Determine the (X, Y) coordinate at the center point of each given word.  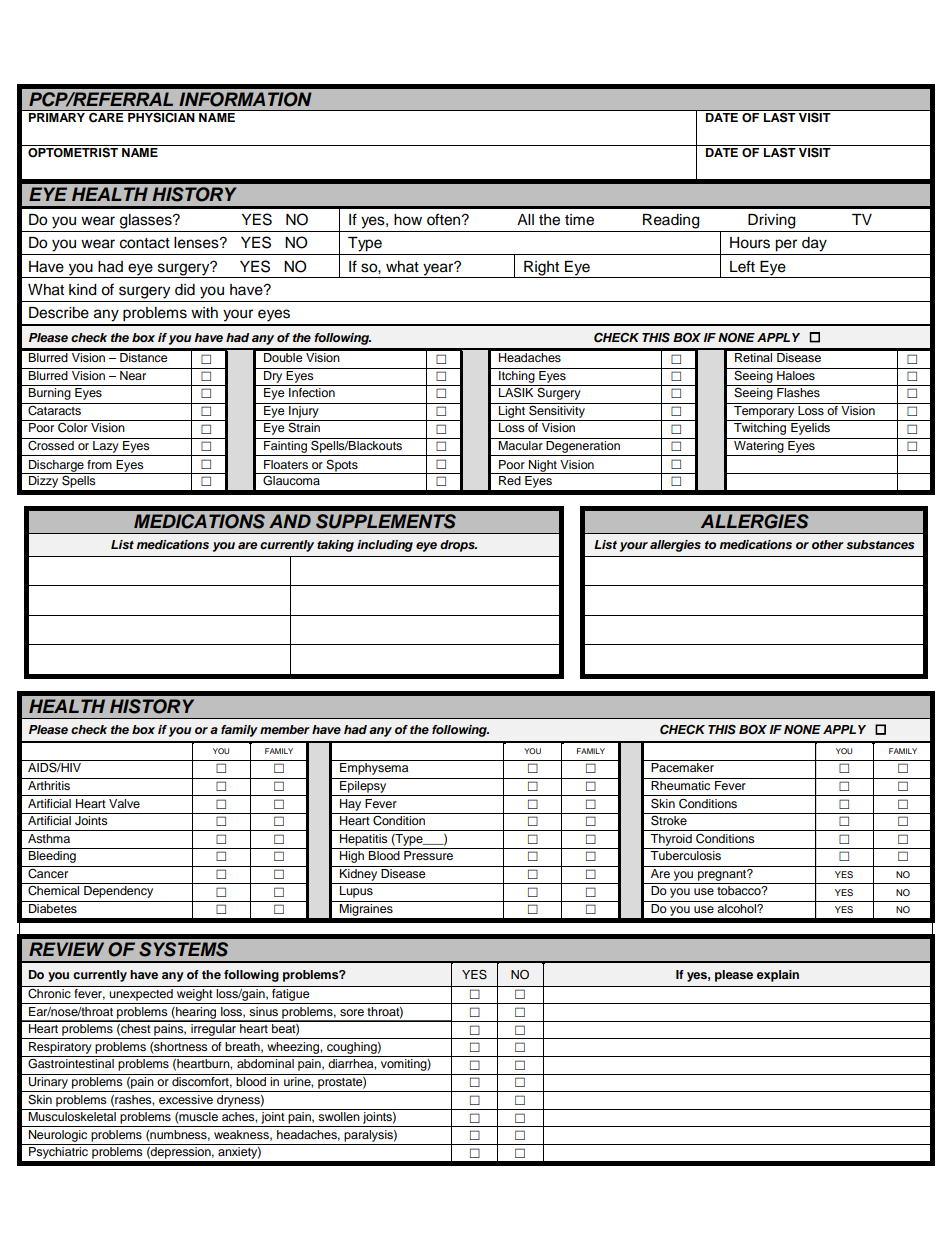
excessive (186, 1099)
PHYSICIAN (161, 117)
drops (458, 546)
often (445, 219)
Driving (771, 221)
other (828, 544)
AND (290, 521)
